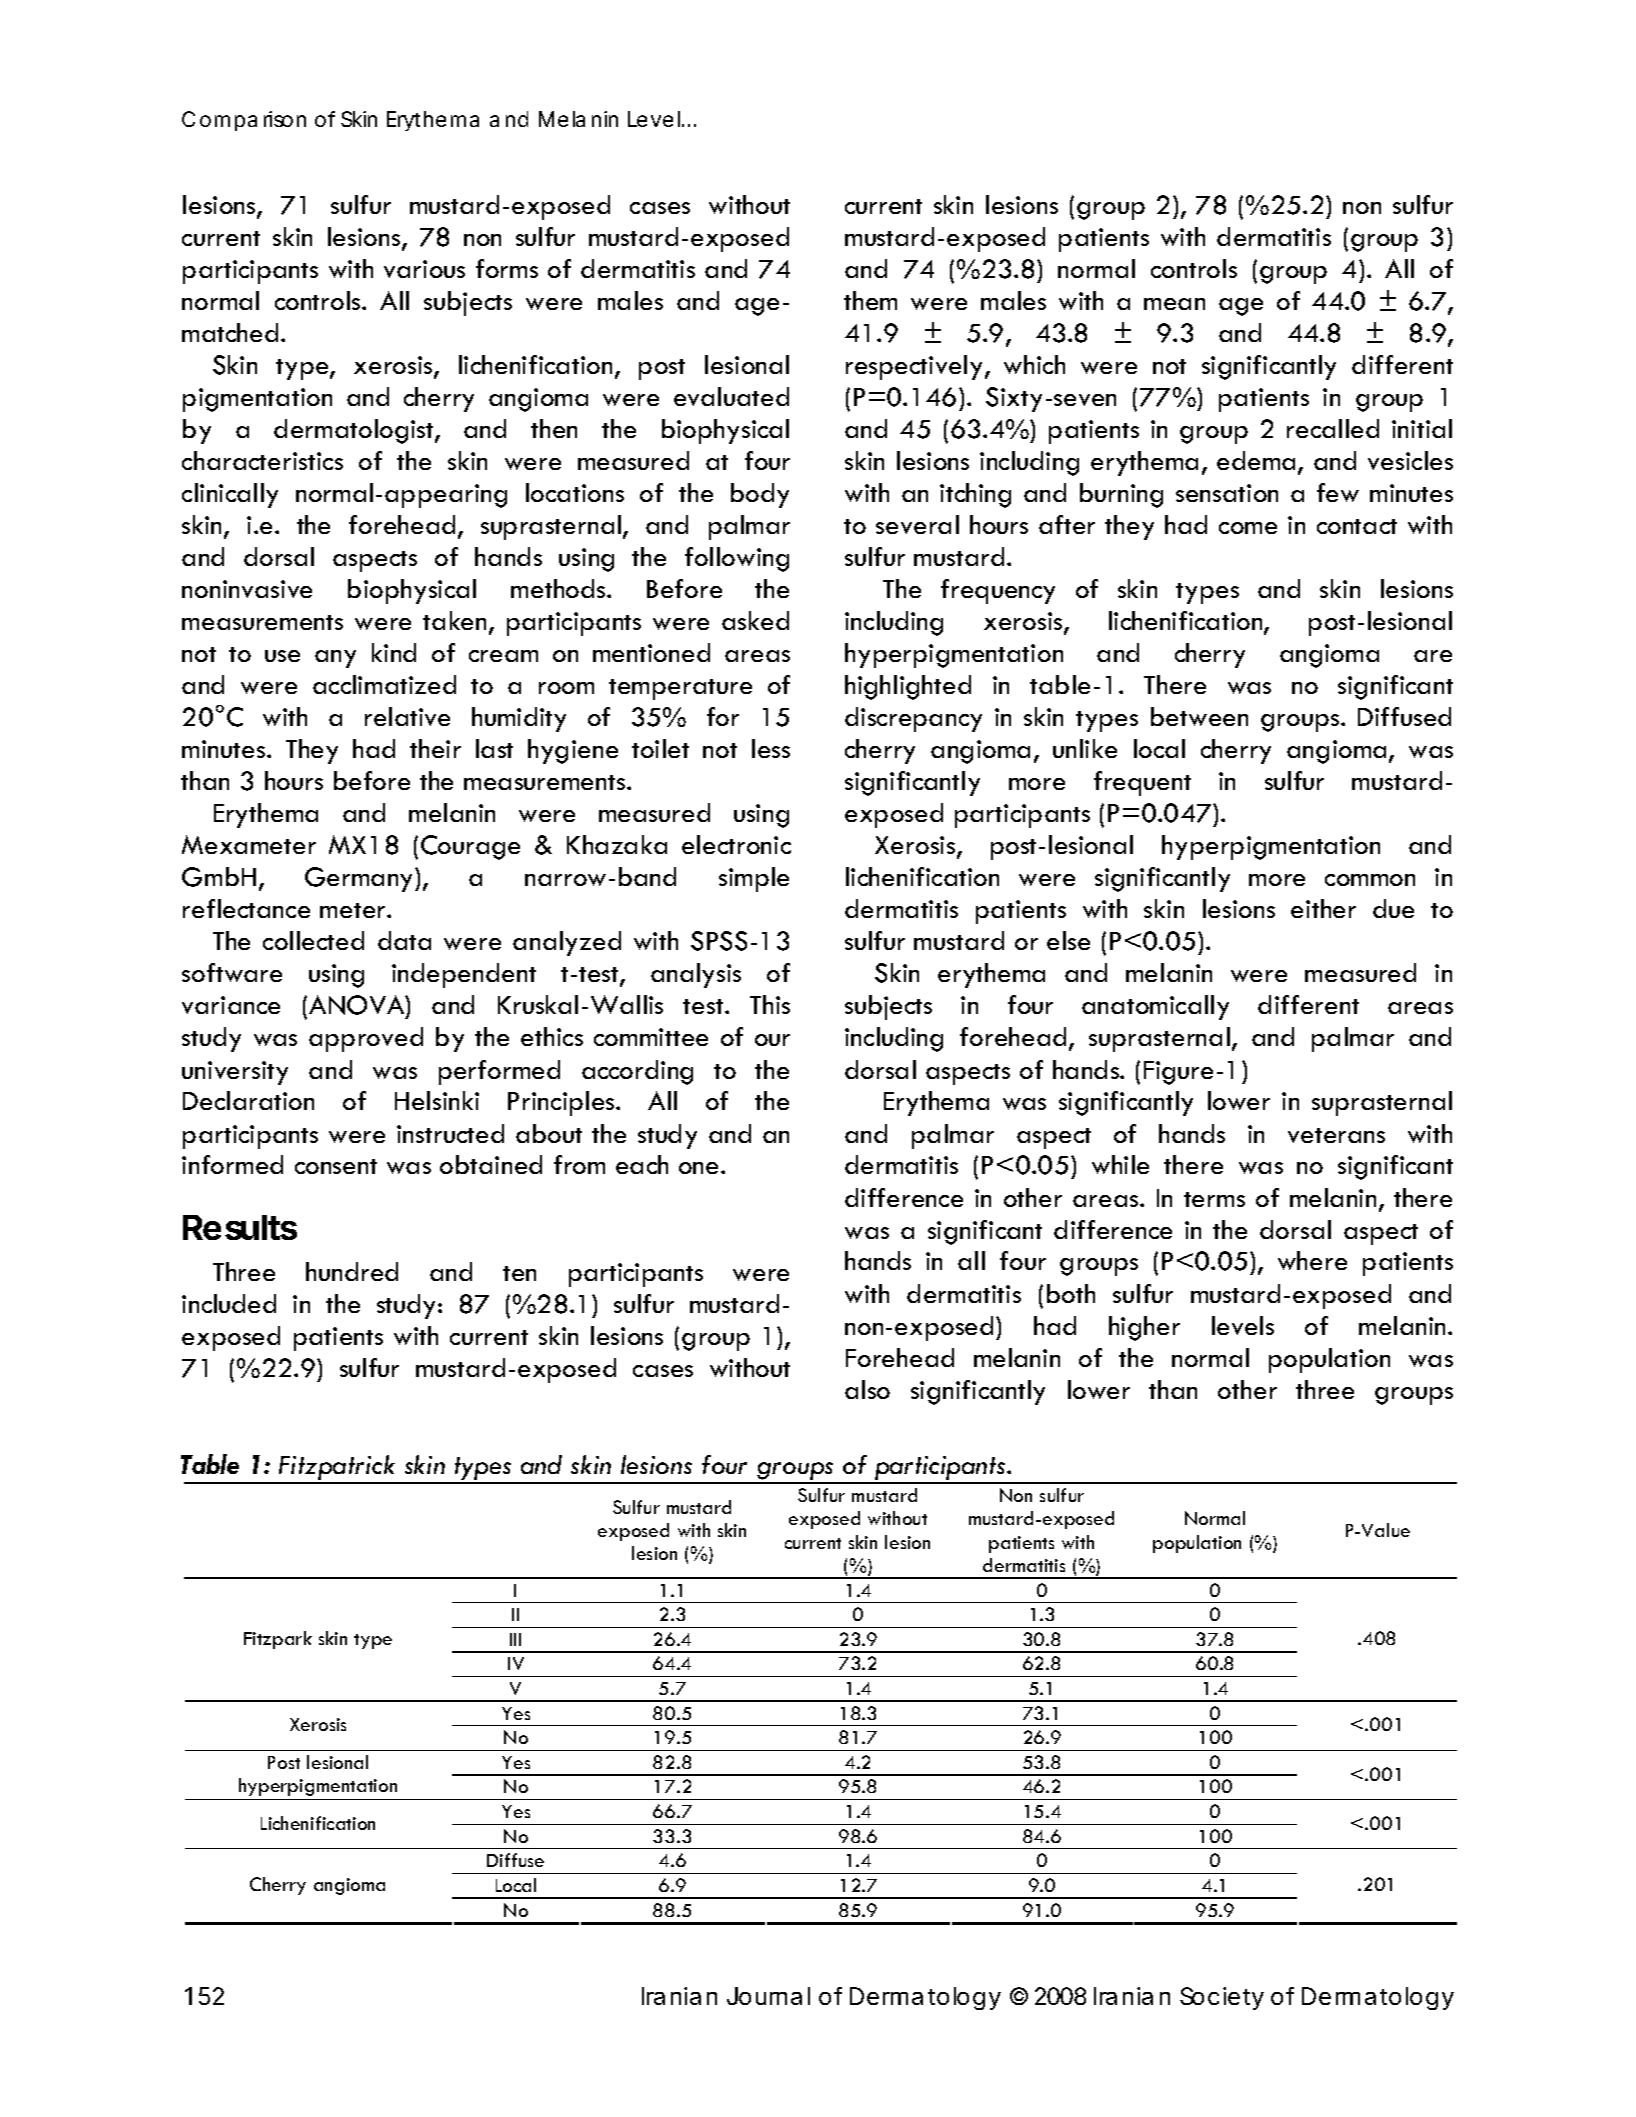  What do you see at coordinates (755, 620) in the document?
I see `asked` at bounding box center [755, 620].
